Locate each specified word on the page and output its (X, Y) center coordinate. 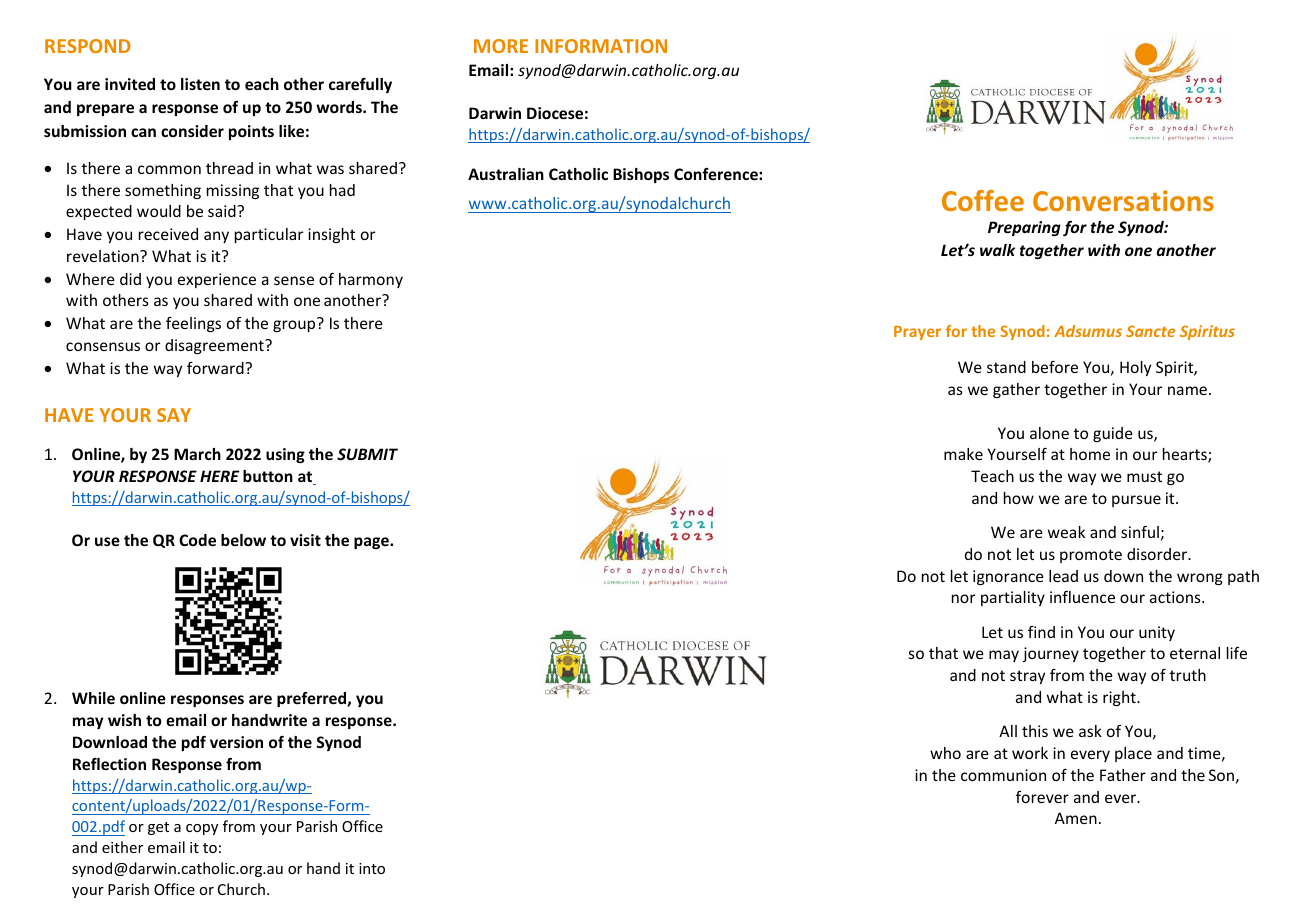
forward (216, 368)
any (216, 237)
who (945, 753)
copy (202, 829)
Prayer (917, 333)
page (372, 543)
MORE (501, 46)
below (243, 540)
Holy (1135, 368)
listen (200, 84)
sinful (1140, 532)
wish (124, 720)
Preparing (1024, 228)
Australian (506, 174)
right (1120, 698)
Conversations (1123, 200)
